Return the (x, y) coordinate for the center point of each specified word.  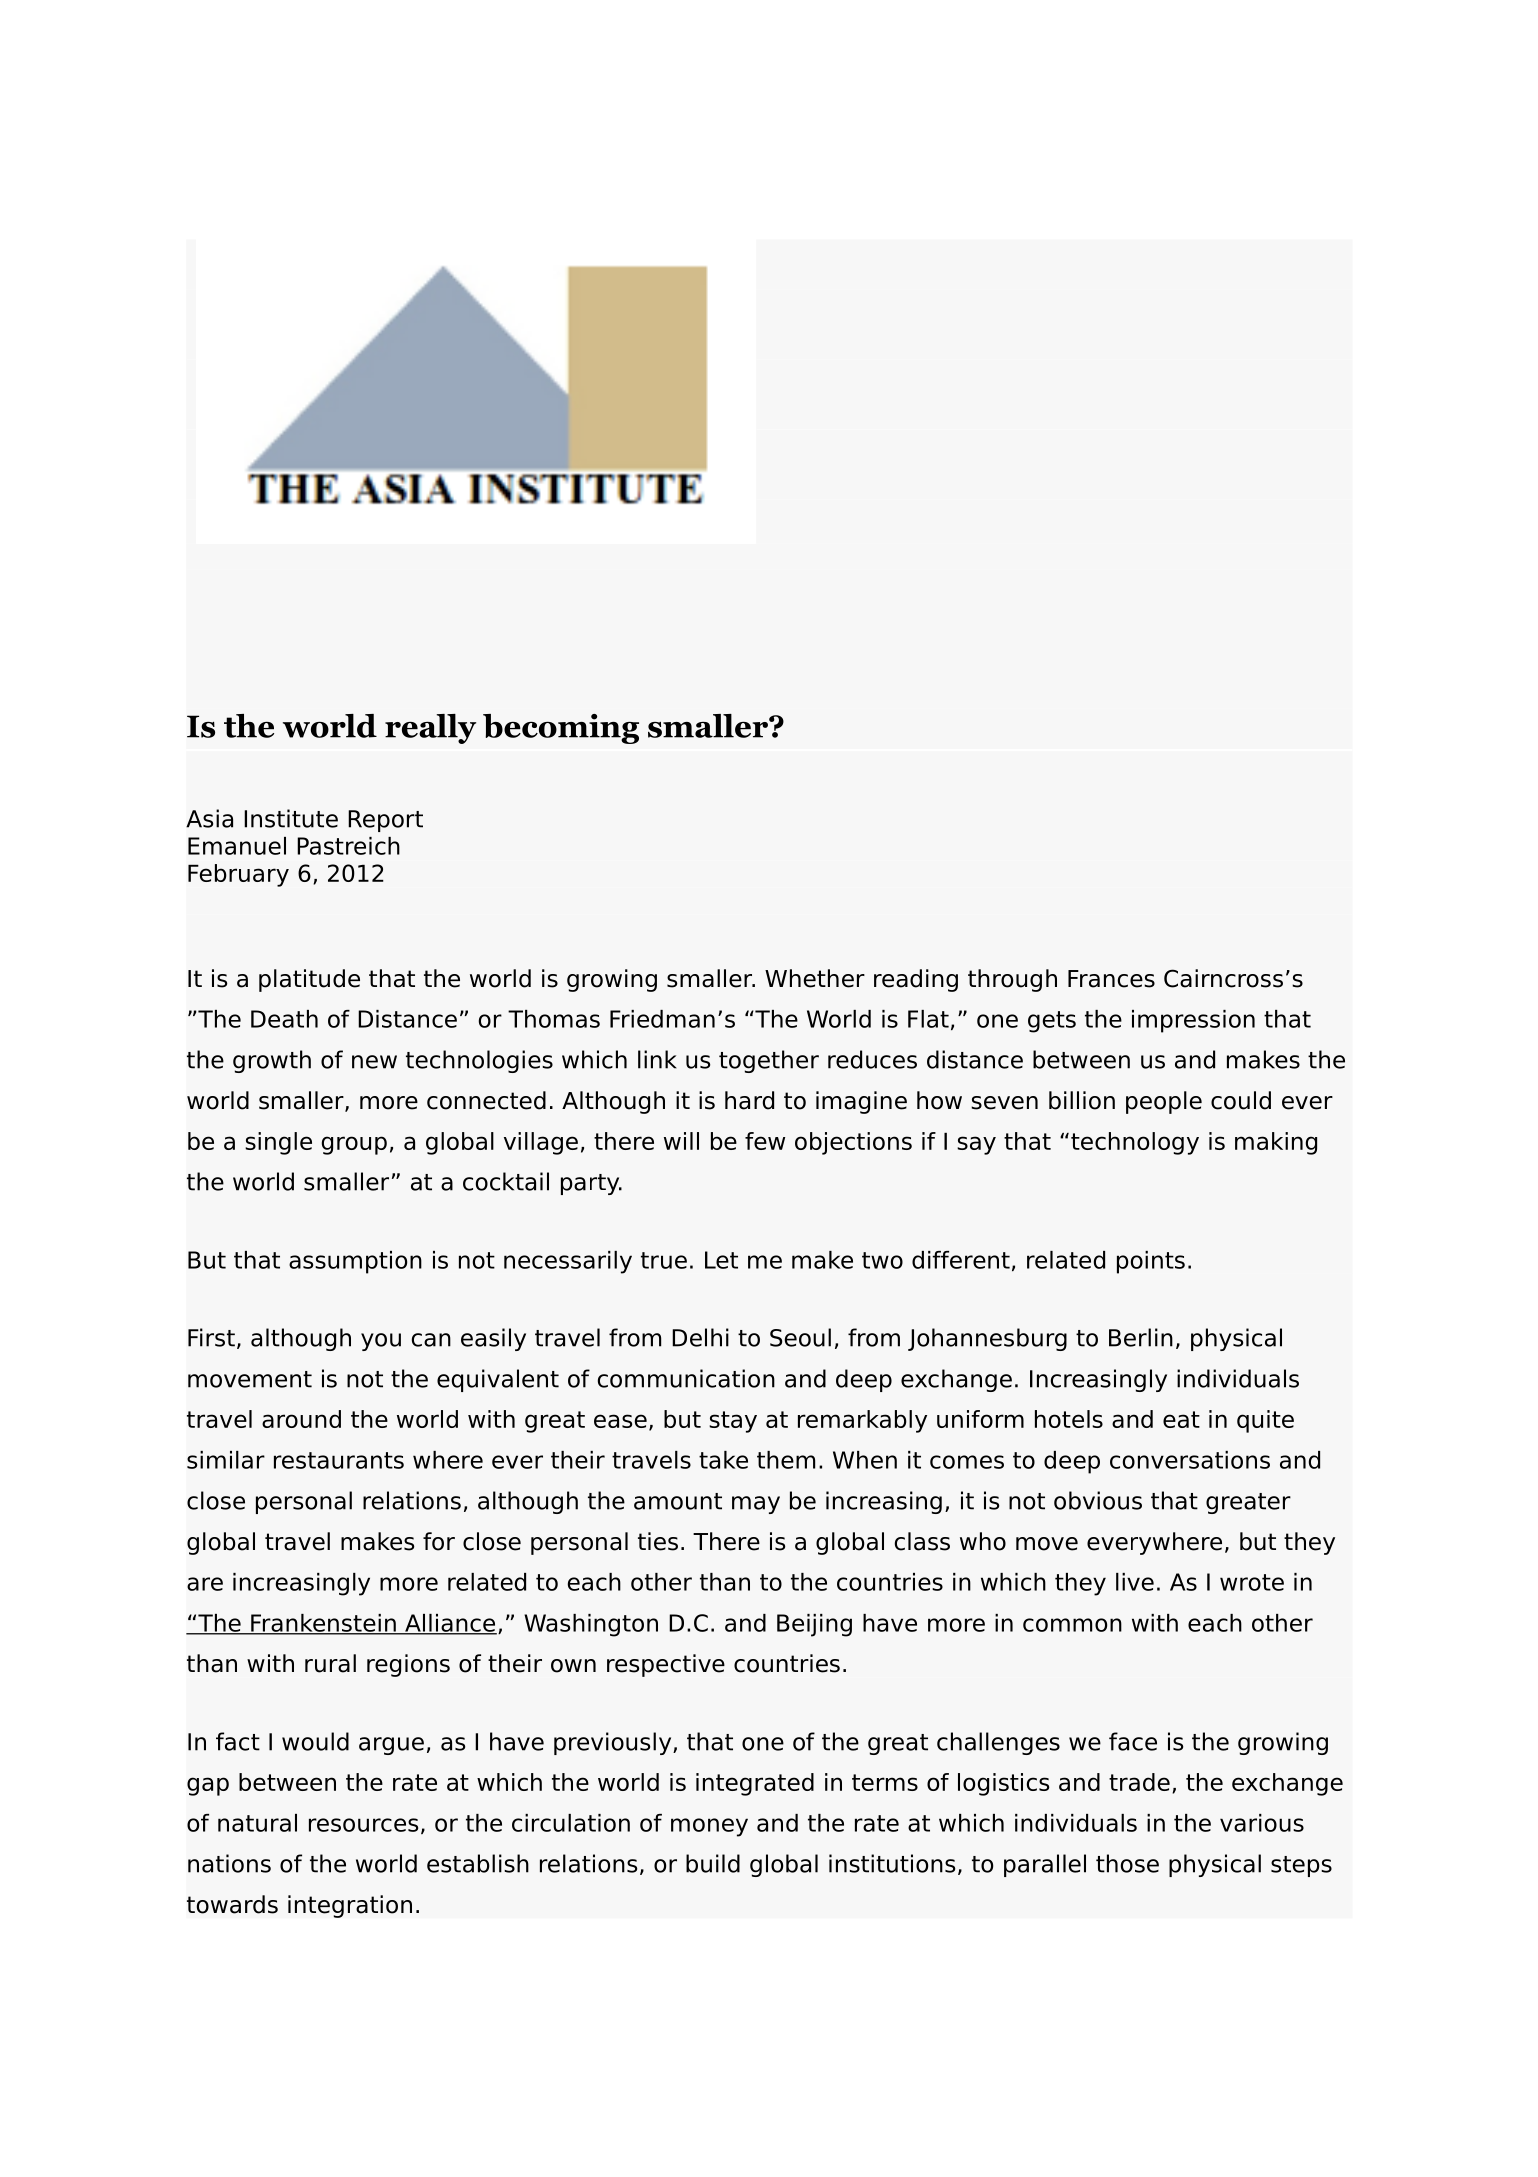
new (374, 1062)
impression (1193, 1021)
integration (350, 1906)
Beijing (814, 1625)
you (381, 1342)
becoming (561, 729)
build (713, 1863)
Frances (1111, 979)
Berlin (1141, 1337)
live (1135, 1582)
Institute (291, 818)
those (1127, 1863)
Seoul (800, 1337)
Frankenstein (323, 1624)
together (769, 1061)
